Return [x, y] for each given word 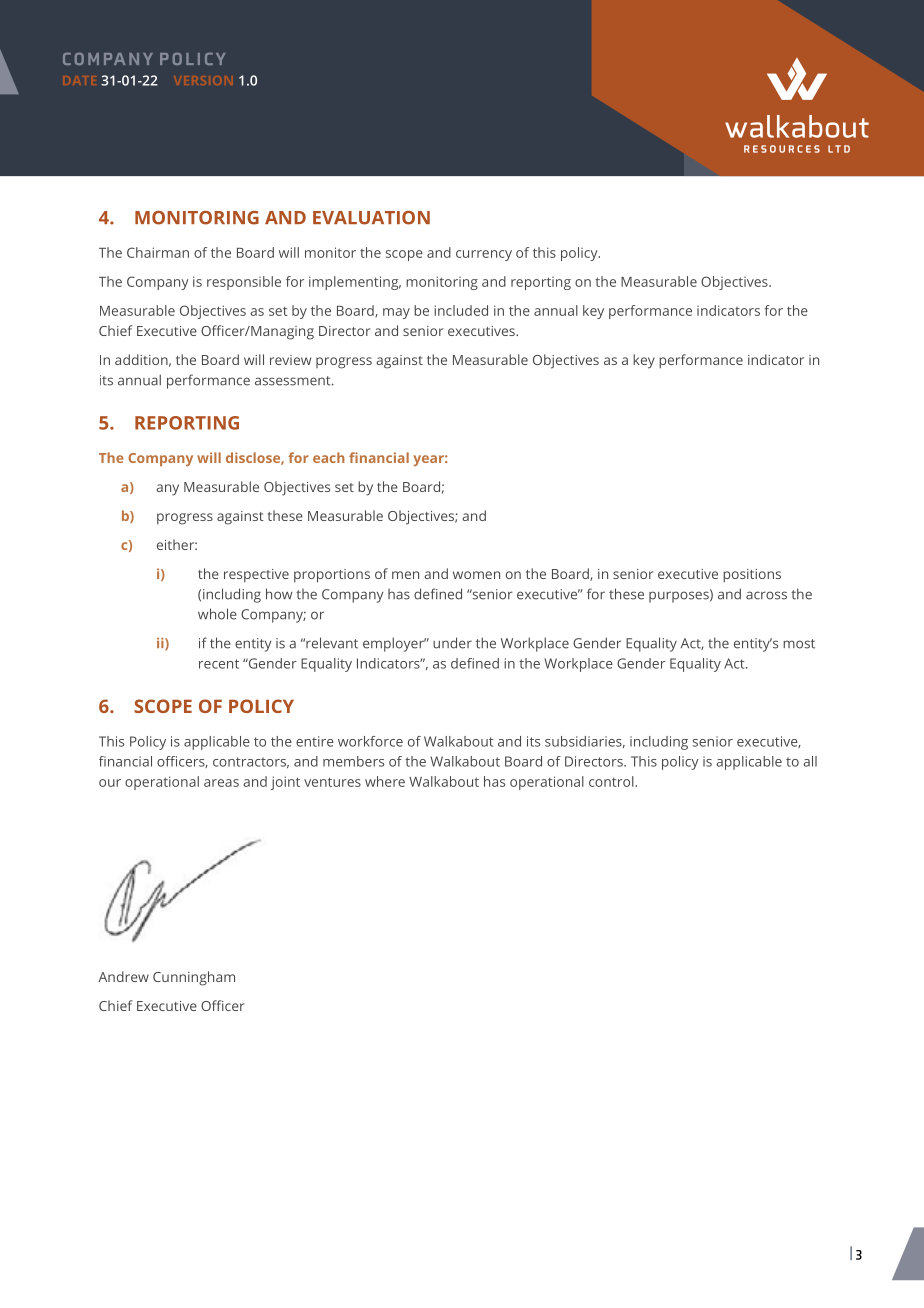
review [290, 360]
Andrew [123, 976]
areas [221, 783]
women [476, 575]
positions [752, 576]
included [461, 310]
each [329, 457]
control [612, 781]
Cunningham [194, 978]
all [810, 761]
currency [484, 255]
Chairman [158, 252]
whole [217, 614]
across [766, 595]
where [385, 781]
